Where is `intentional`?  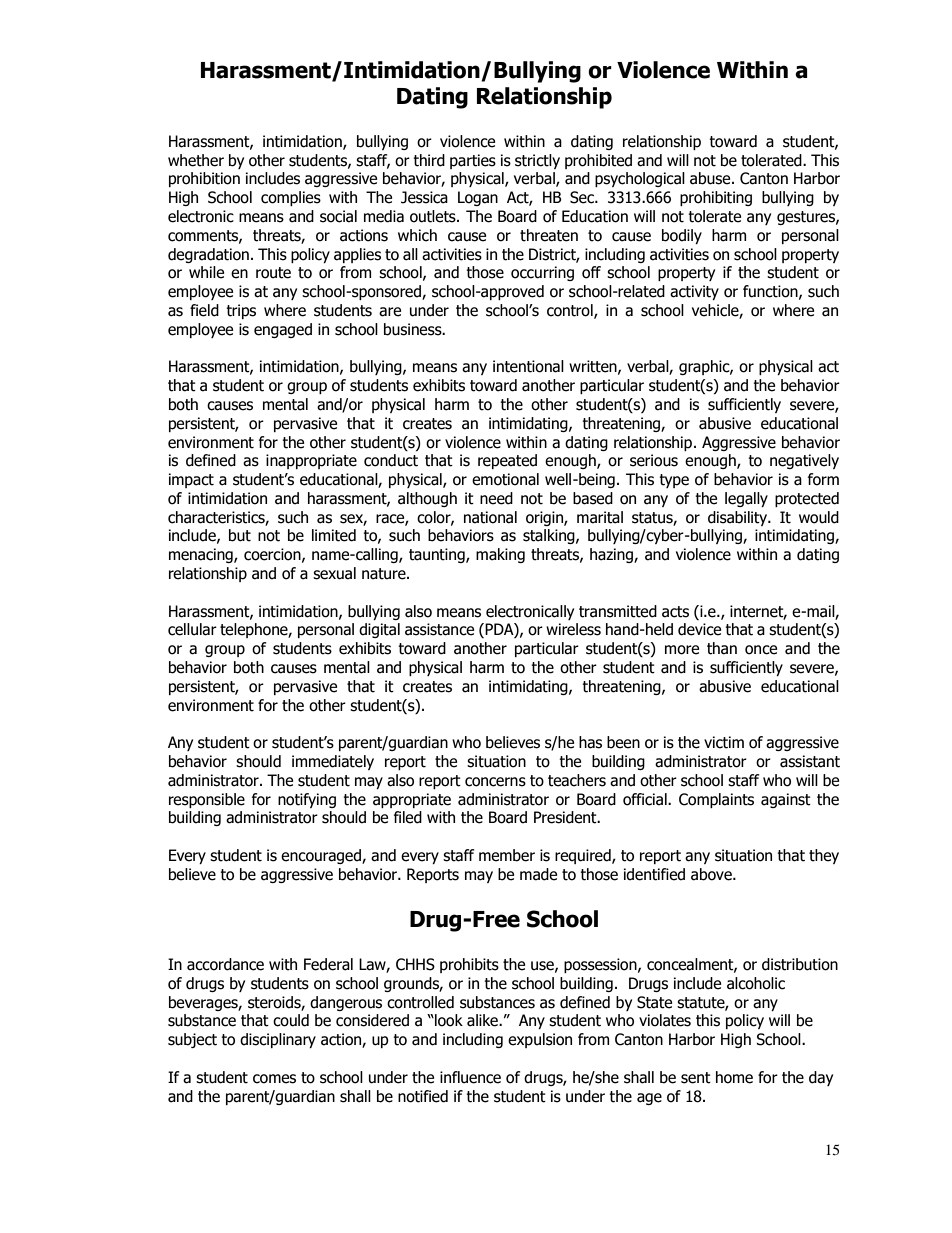
intentional is located at coordinates (528, 366).
